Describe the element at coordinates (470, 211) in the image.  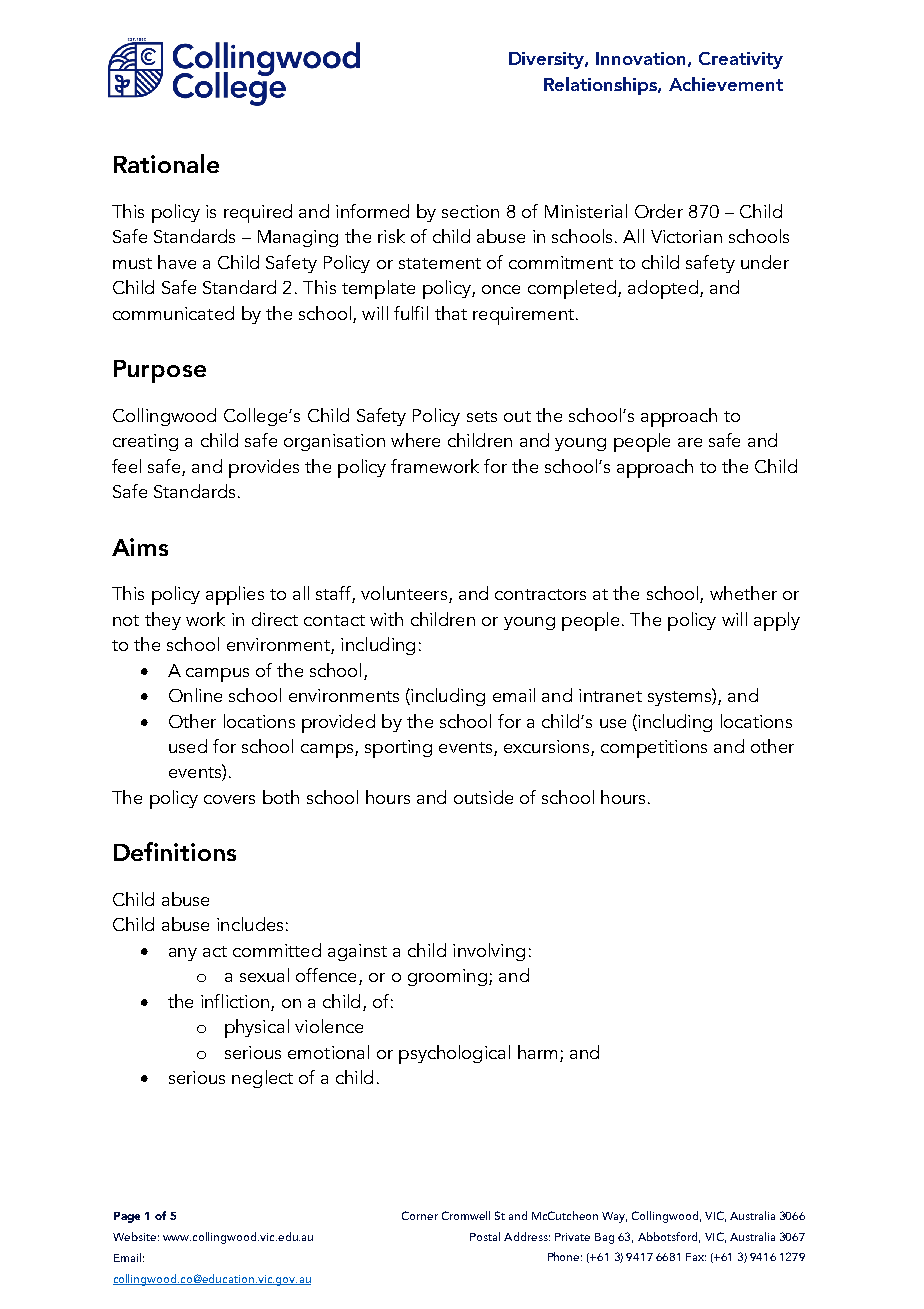
I see `section` at that location.
